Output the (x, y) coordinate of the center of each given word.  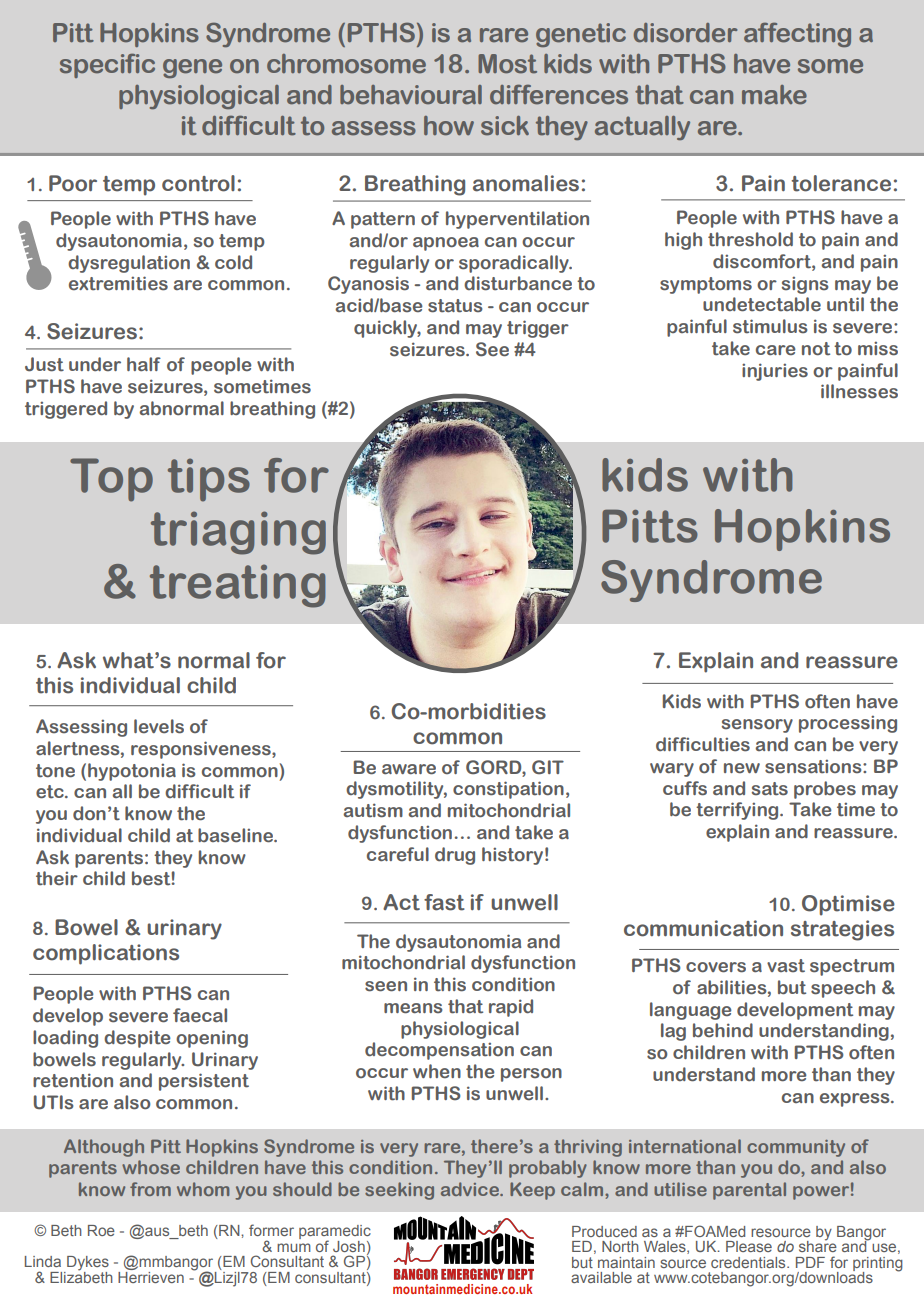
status (455, 306)
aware (409, 769)
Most (507, 64)
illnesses (859, 391)
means (413, 1008)
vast (786, 966)
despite (137, 1039)
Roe (101, 1230)
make (774, 95)
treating (237, 586)
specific (107, 65)
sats (770, 789)
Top (111, 480)
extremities (118, 283)
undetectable (762, 304)
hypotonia (132, 772)
